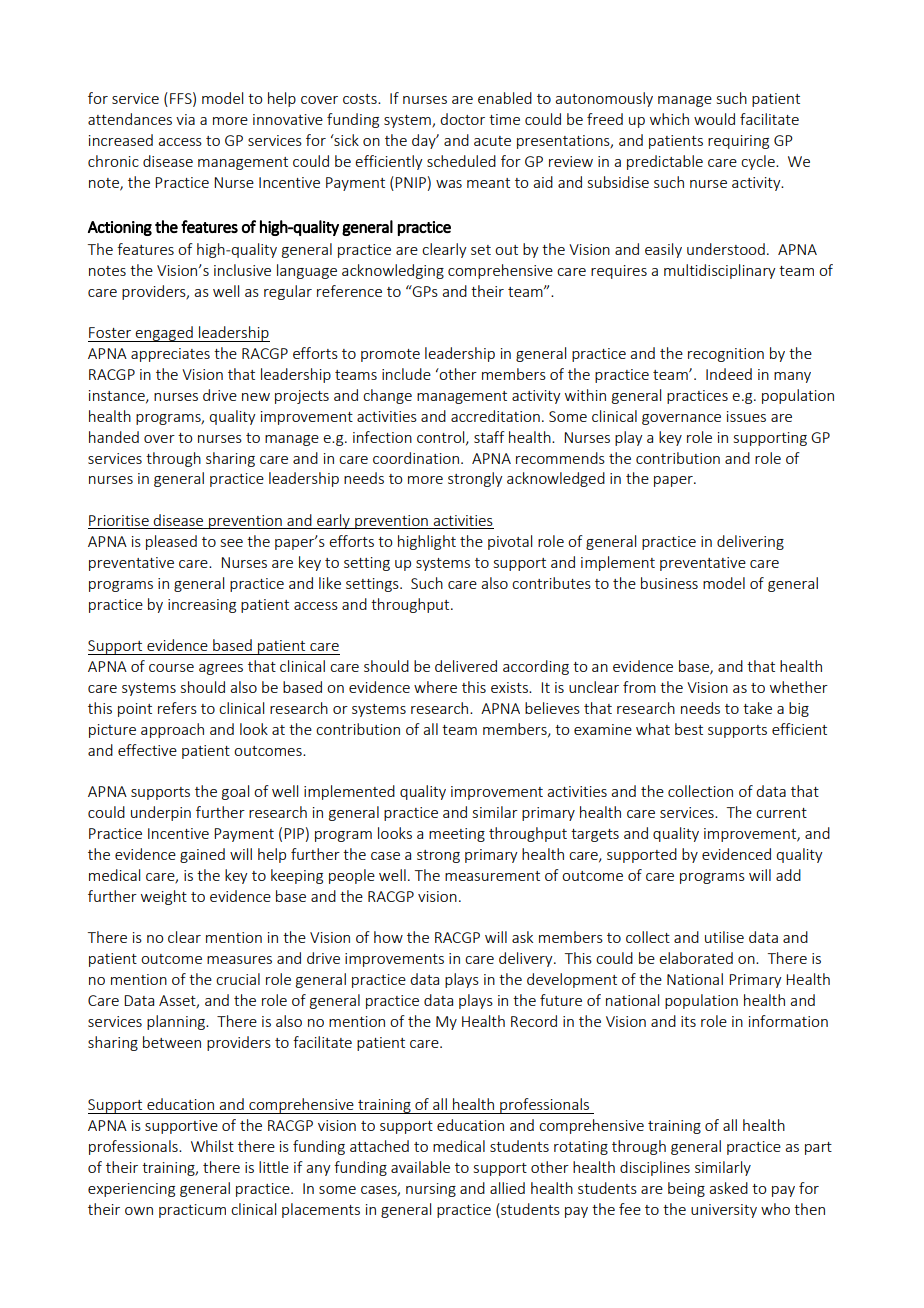 Image resolution: width=924 pixels, height=1308 pixels. I want to click on delivered, so click(466, 666).
